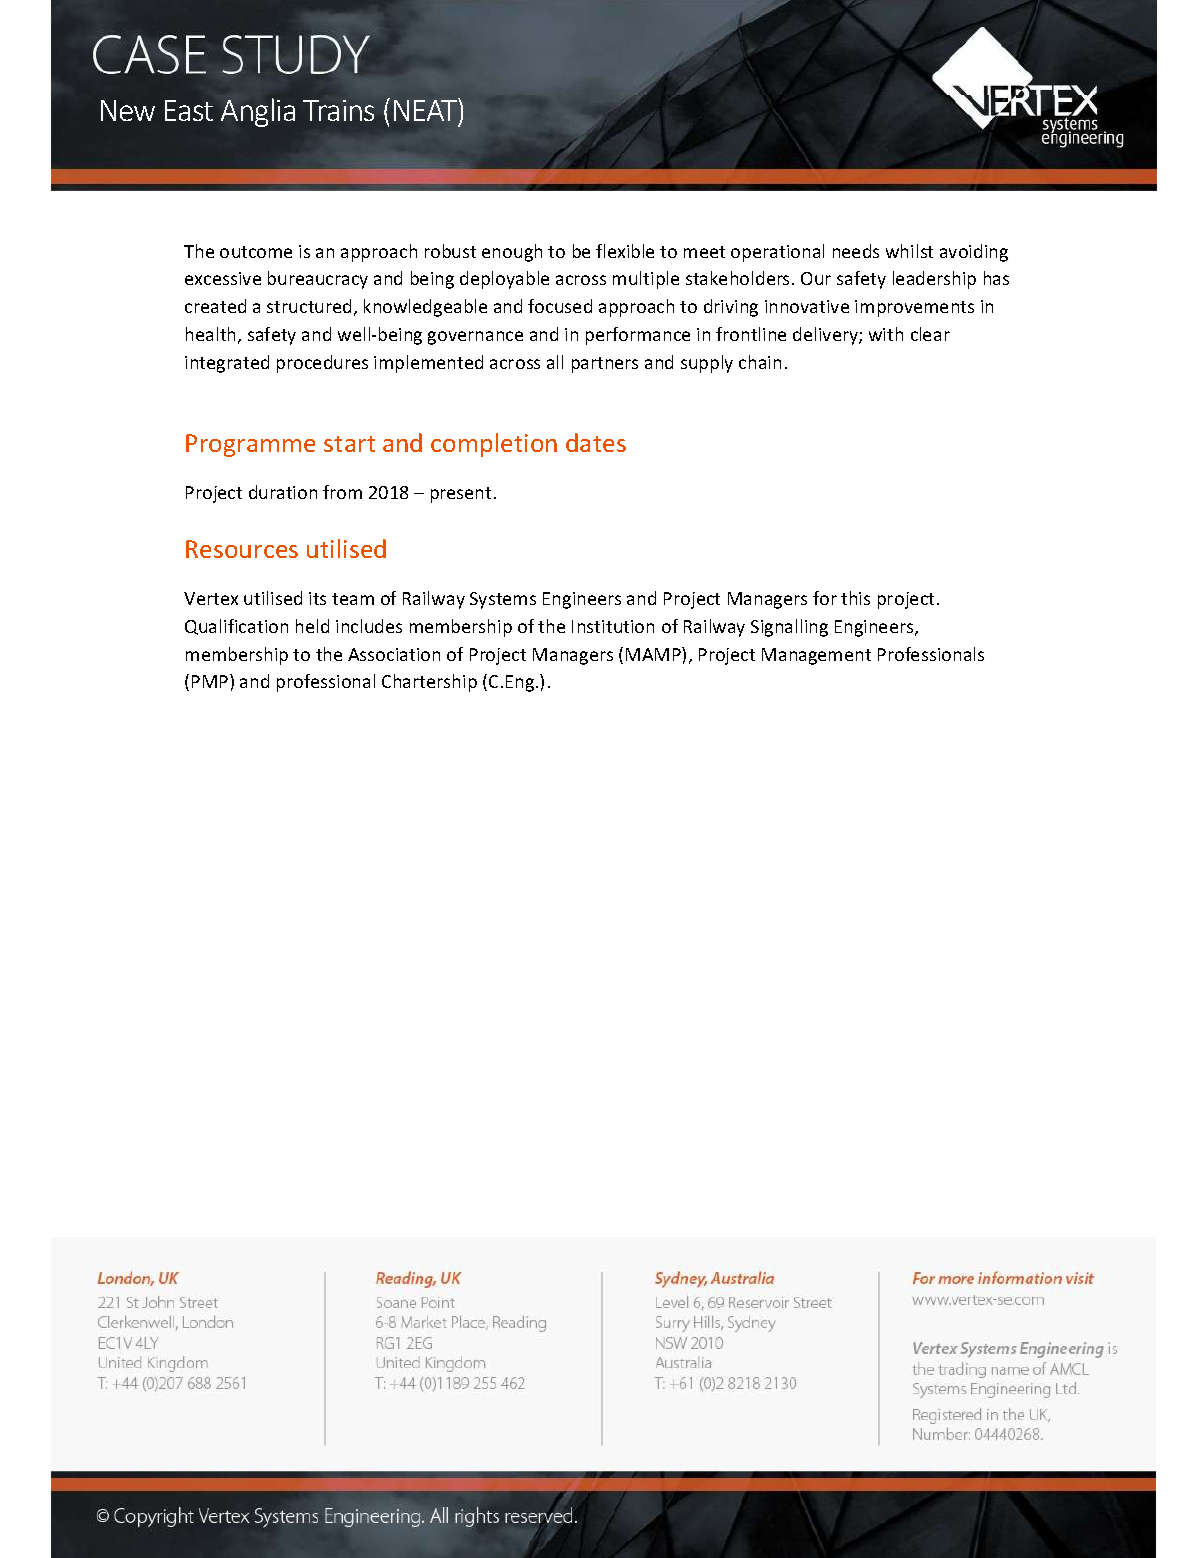 Image resolution: width=1204 pixels, height=1558 pixels. I want to click on partners, so click(605, 365).
